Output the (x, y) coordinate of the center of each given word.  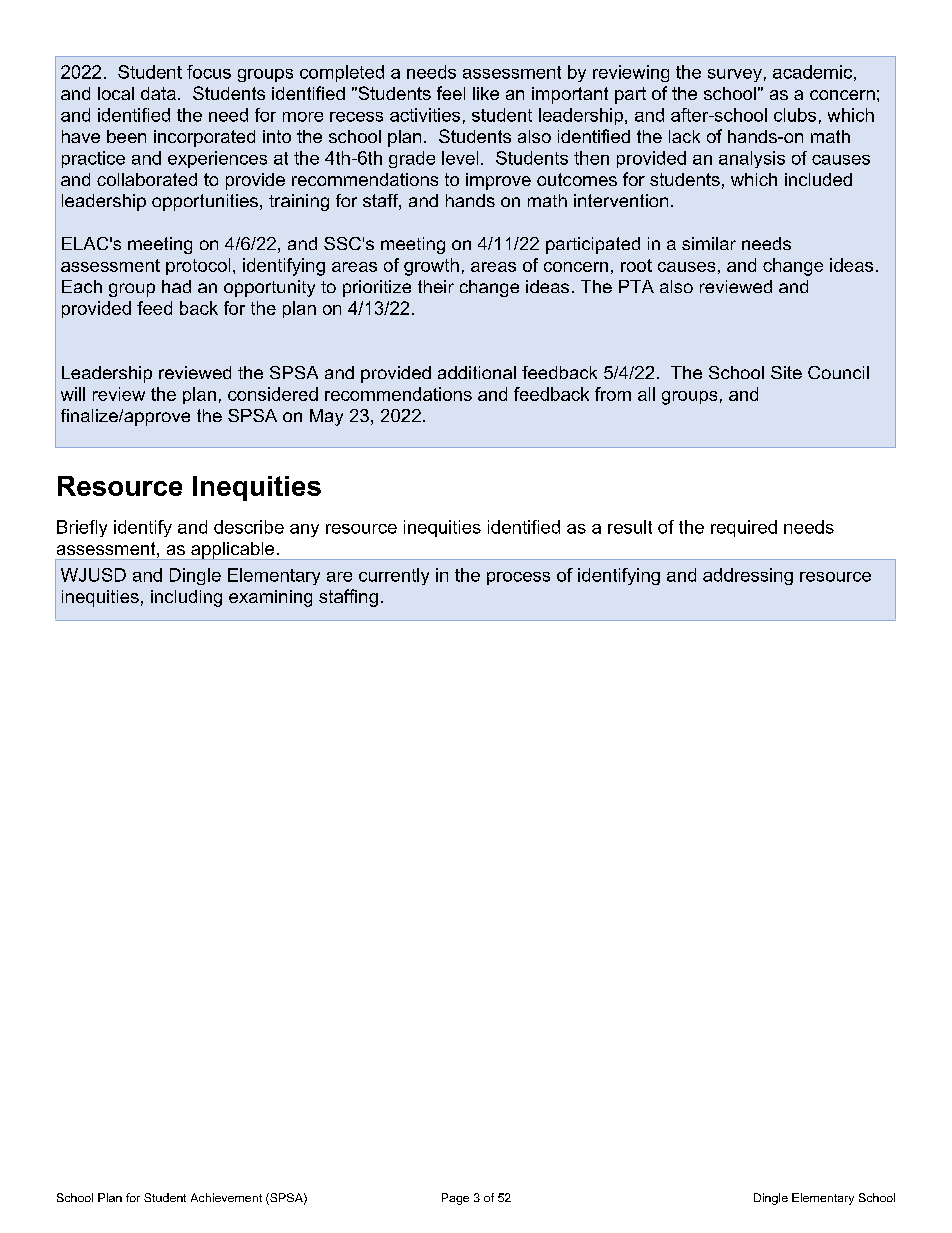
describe (249, 527)
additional (477, 372)
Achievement (226, 1197)
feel (451, 93)
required (744, 528)
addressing (748, 576)
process (518, 578)
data (158, 93)
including (186, 598)
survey (735, 75)
